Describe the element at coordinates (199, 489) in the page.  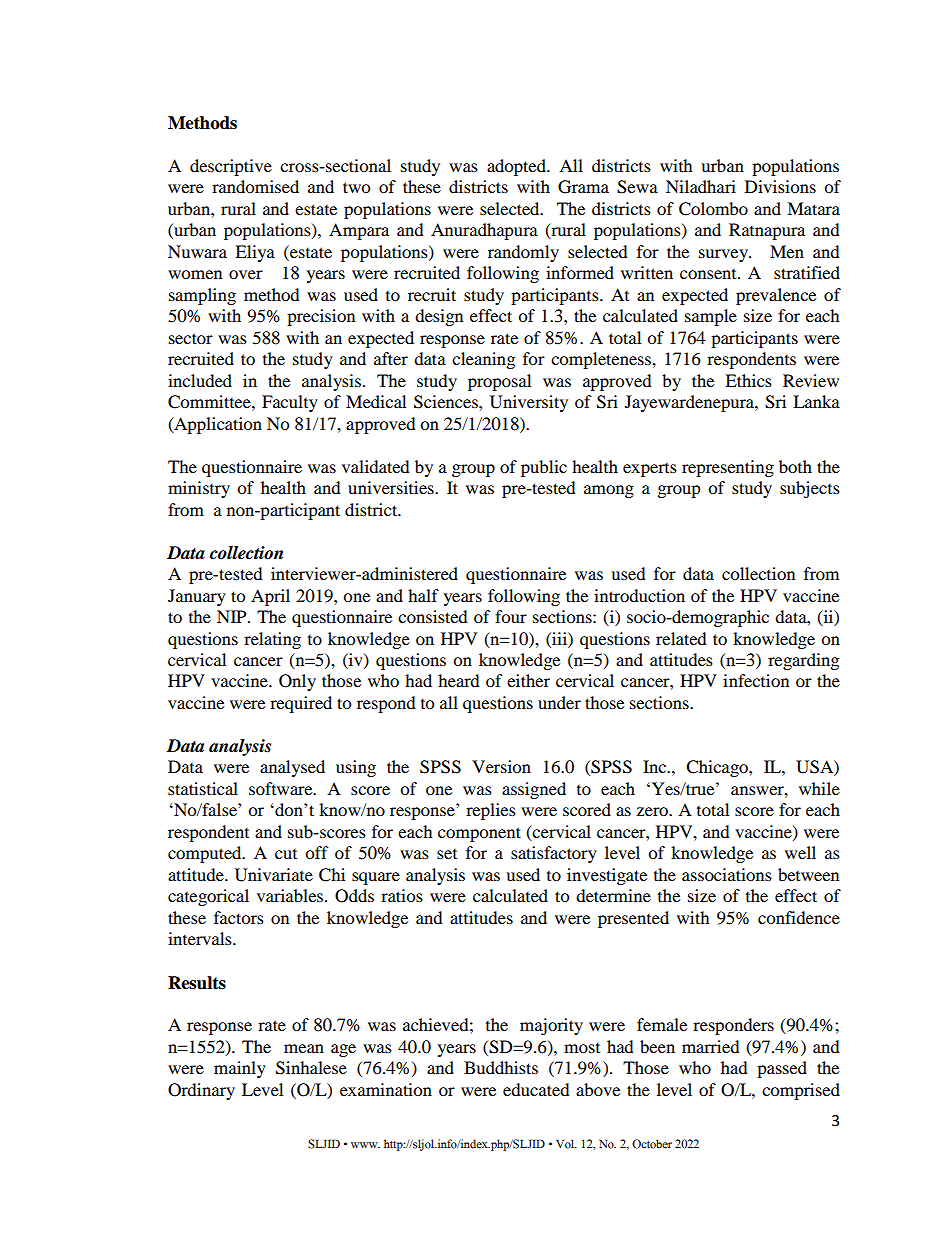
I see `ministry` at that location.
